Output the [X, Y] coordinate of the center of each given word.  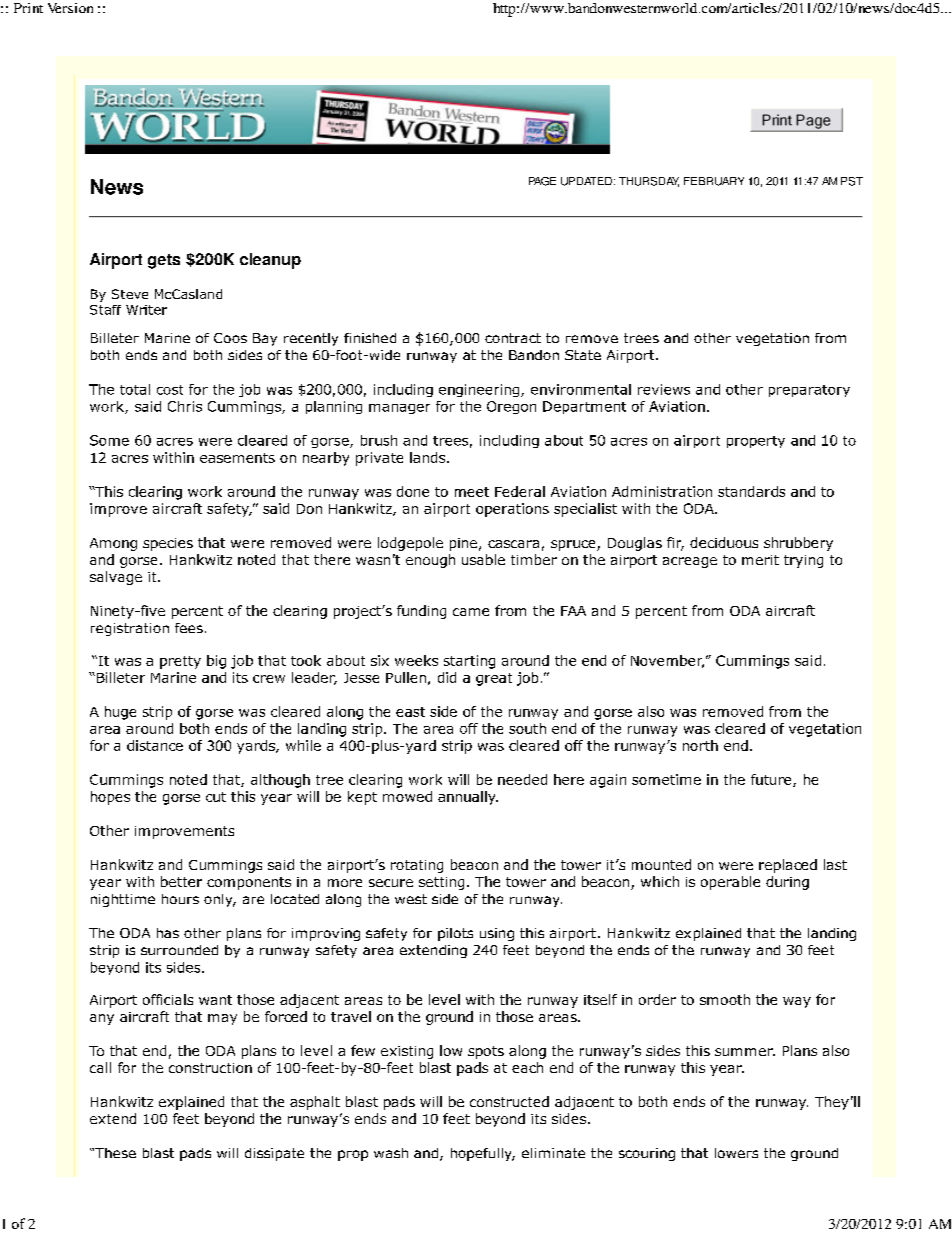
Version [70, 8]
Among [113, 544]
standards [751, 491]
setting [441, 883]
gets [164, 261]
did [447, 677]
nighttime [123, 900]
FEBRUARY [714, 181]
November [667, 661]
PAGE [542, 181]
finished [370, 338]
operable [730, 883]
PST [852, 181]
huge [120, 713]
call [100, 1067]
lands [429, 457]
